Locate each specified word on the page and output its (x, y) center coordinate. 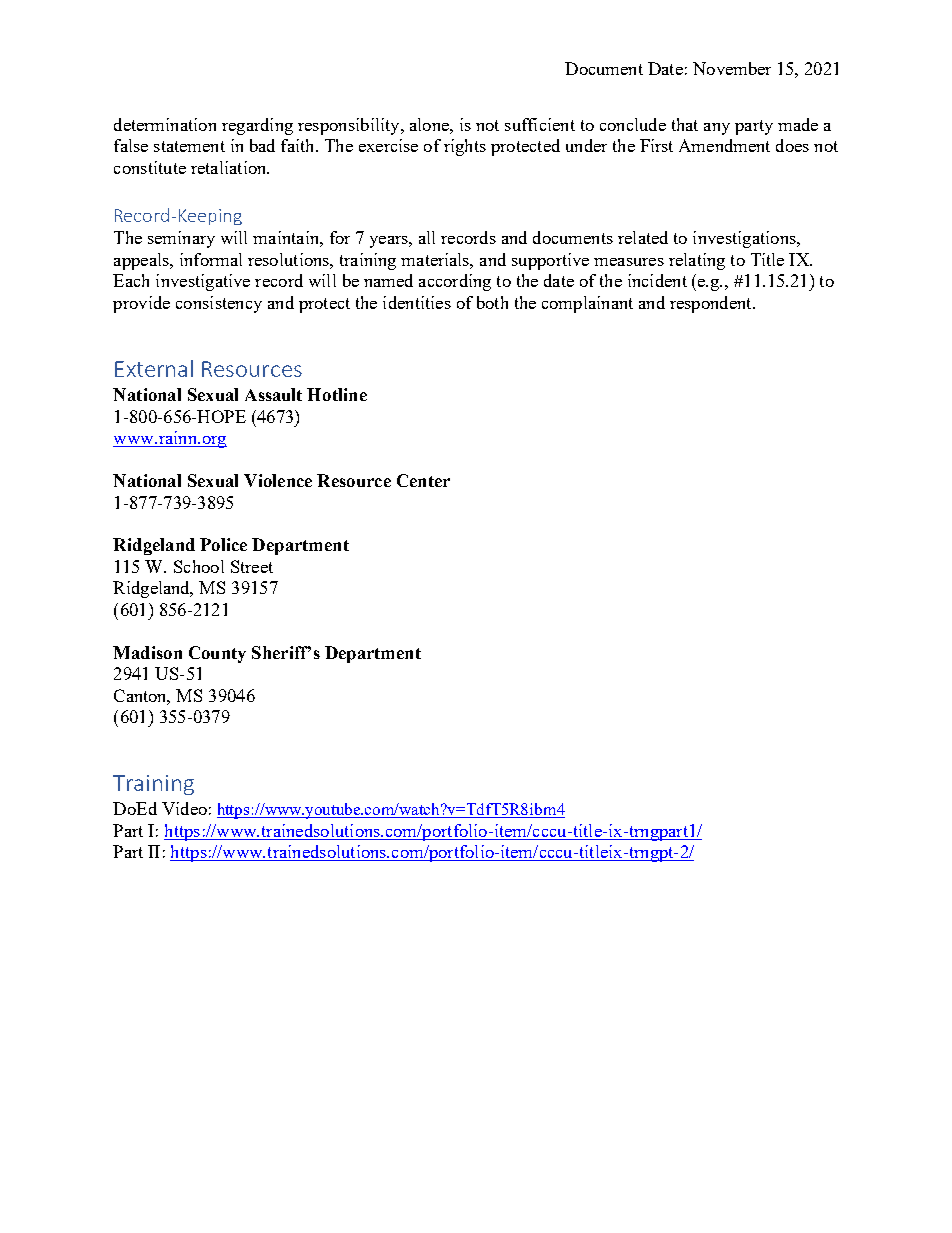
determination (165, 124)
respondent (712, 304)
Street (252, 566)
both (492, 302)
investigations (745, 239)
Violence (278, 480)
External (154, 368)
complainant (587, 304)
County (217, 654)
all (427, 237)
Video (184, 808)
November (732, 68)
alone (430, 124)
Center (423, 480)
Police (223, 544)
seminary (181, 239)
